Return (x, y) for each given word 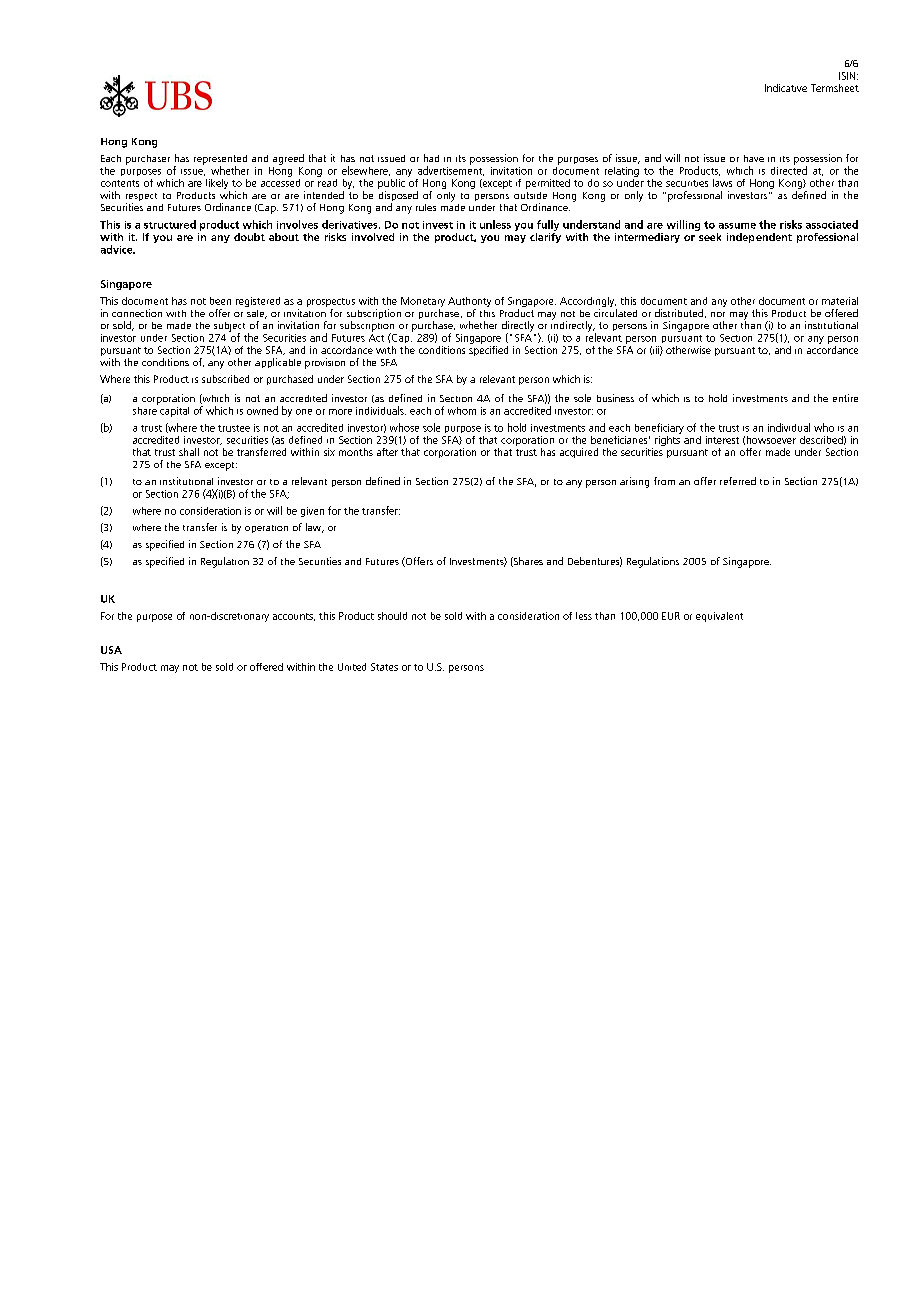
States (384, 667)
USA (111, 650)
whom (462, 411)
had (431, 158)
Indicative (786, 88)
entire (845, 398)
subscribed (225, 379)
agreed (288, 159)
